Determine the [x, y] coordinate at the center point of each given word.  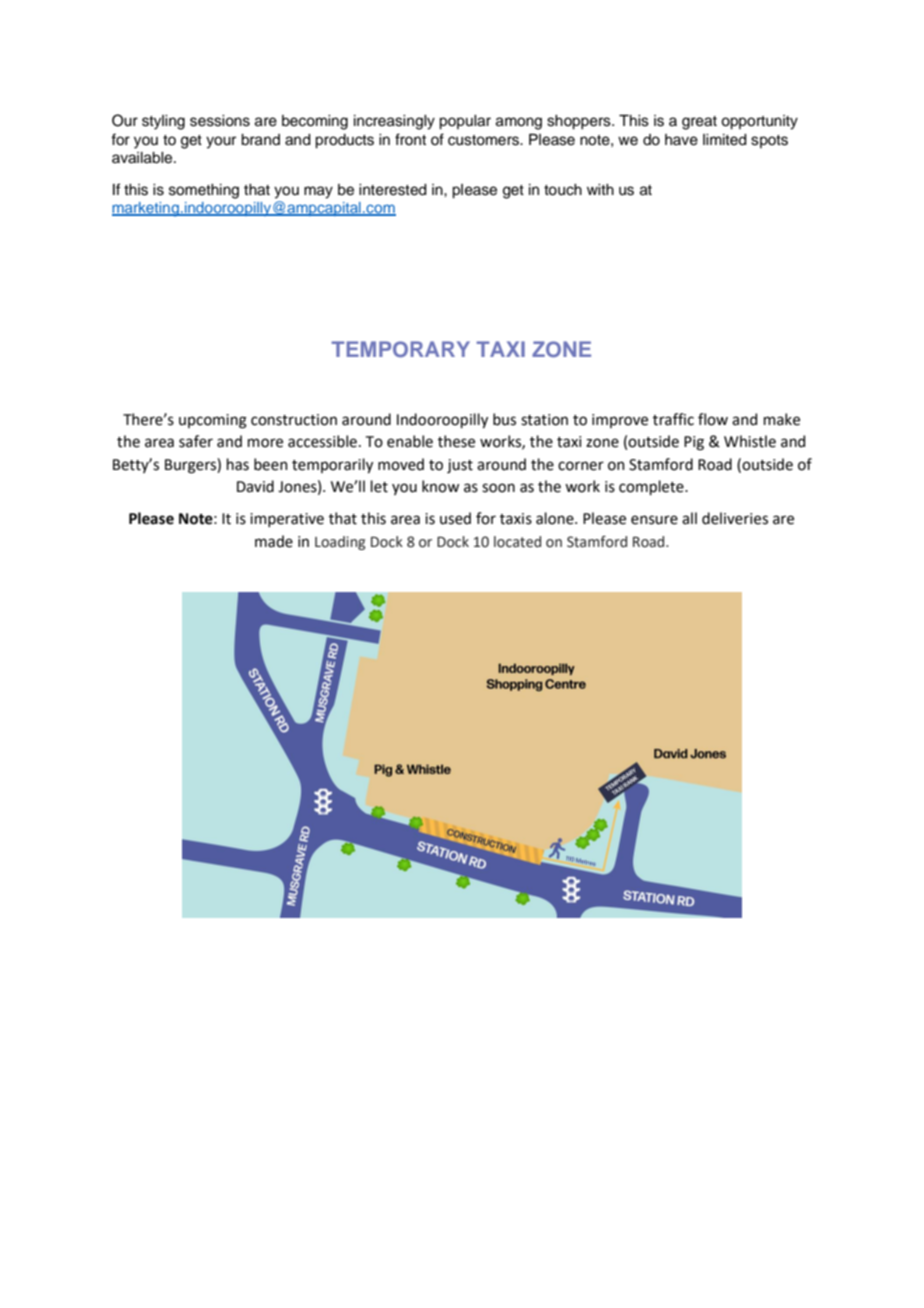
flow [713, 419]
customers [485, 140]
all [689, 518]
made [274, 541]
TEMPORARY [401, 349]
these [456, 441]
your [221, 142]
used [455, 518]
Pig [694, 443]
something [204, 191]
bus [504, 419]
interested [393, 190]
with [600, 189]
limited [725, 140]
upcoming [213, 421]
